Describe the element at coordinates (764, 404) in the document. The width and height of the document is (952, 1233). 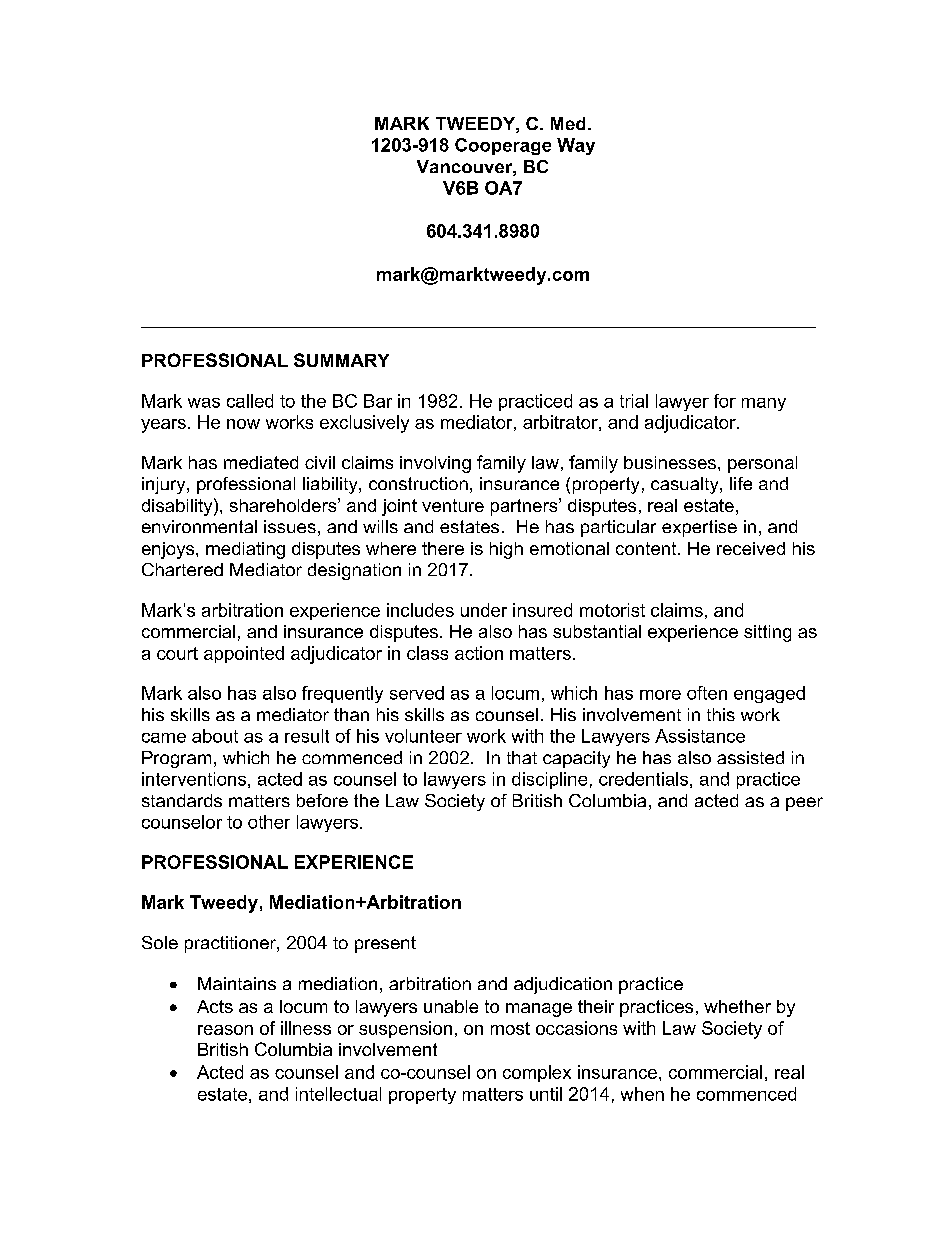
I see `many` at that location.
